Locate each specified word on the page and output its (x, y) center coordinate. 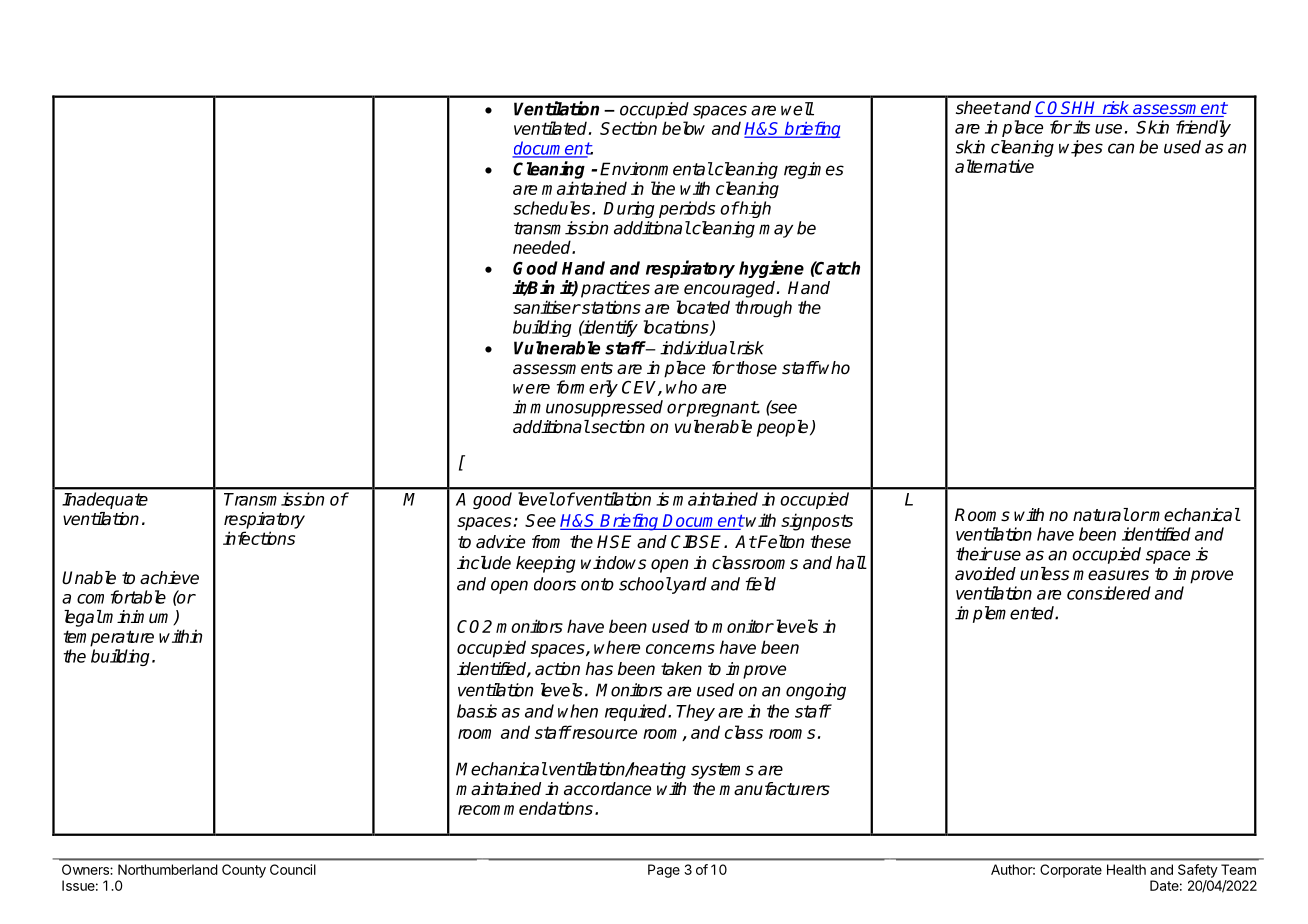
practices (615, 289)
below (683, 128)
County (244, 871)
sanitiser (547, 307)
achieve (169, 578)
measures (1111, 575)
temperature (109, 638)
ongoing (816, 691)
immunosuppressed (588, 408)
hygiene (771, 269)
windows (613, 563)
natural (1101, 515)
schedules (551, 208)
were (531, 389)
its (1080, 127)
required (637, 712)
